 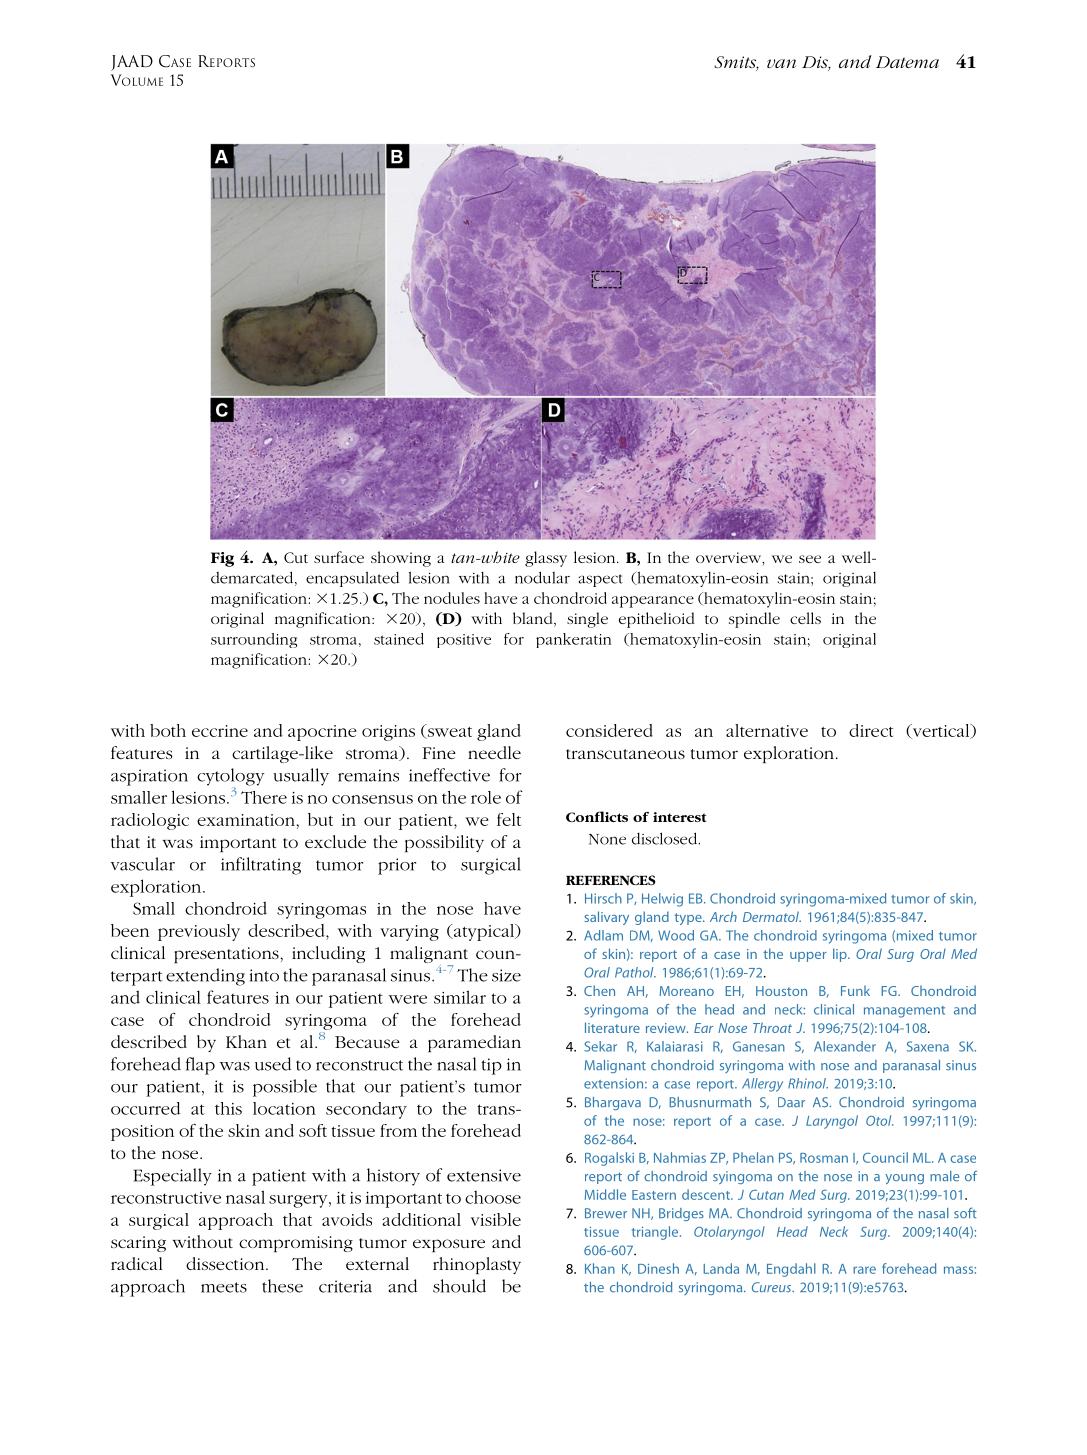 I want to click on rare, so click(x=864, y=1270).
